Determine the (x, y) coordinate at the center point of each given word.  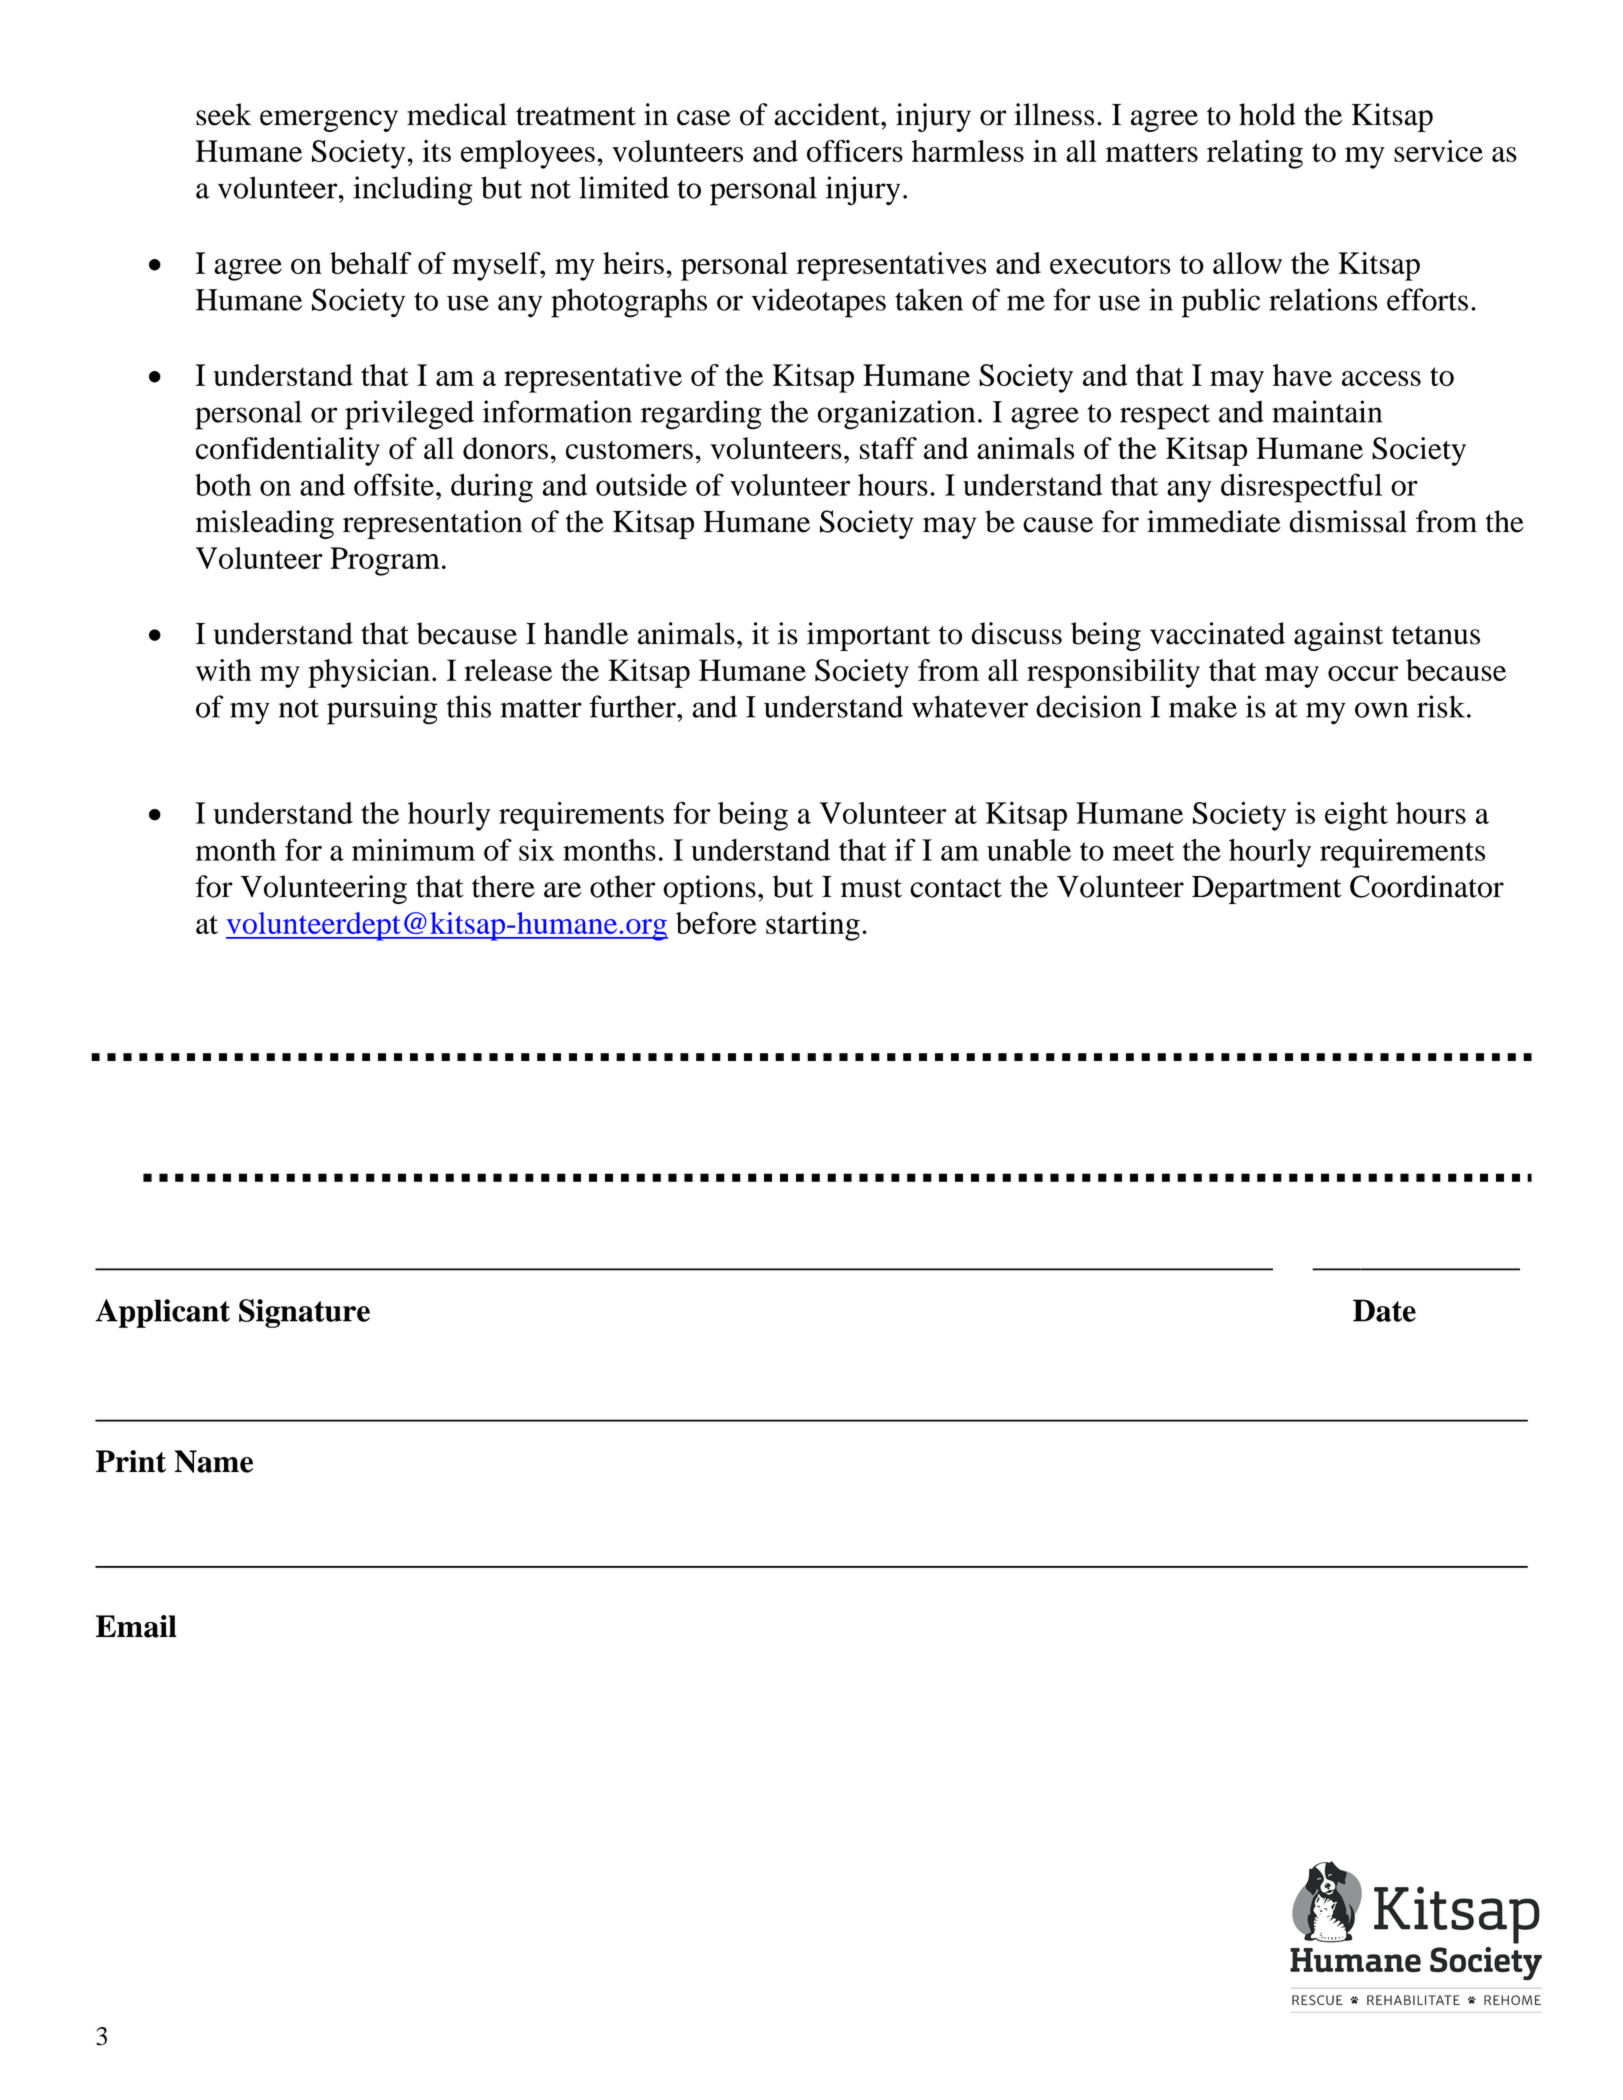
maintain (1327, 411)
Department (1267, 890)
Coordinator (1427, 886)
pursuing (382, 710)
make (1203, 706)
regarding (701, 415)
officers (855, 151)
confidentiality (288, 451)
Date (1384, 1310)
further (633, 706)
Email (136, 1626)
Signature (304, 1313)
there (503, 886)
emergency (329, 121)
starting (813, 926)
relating (1255, 154)
